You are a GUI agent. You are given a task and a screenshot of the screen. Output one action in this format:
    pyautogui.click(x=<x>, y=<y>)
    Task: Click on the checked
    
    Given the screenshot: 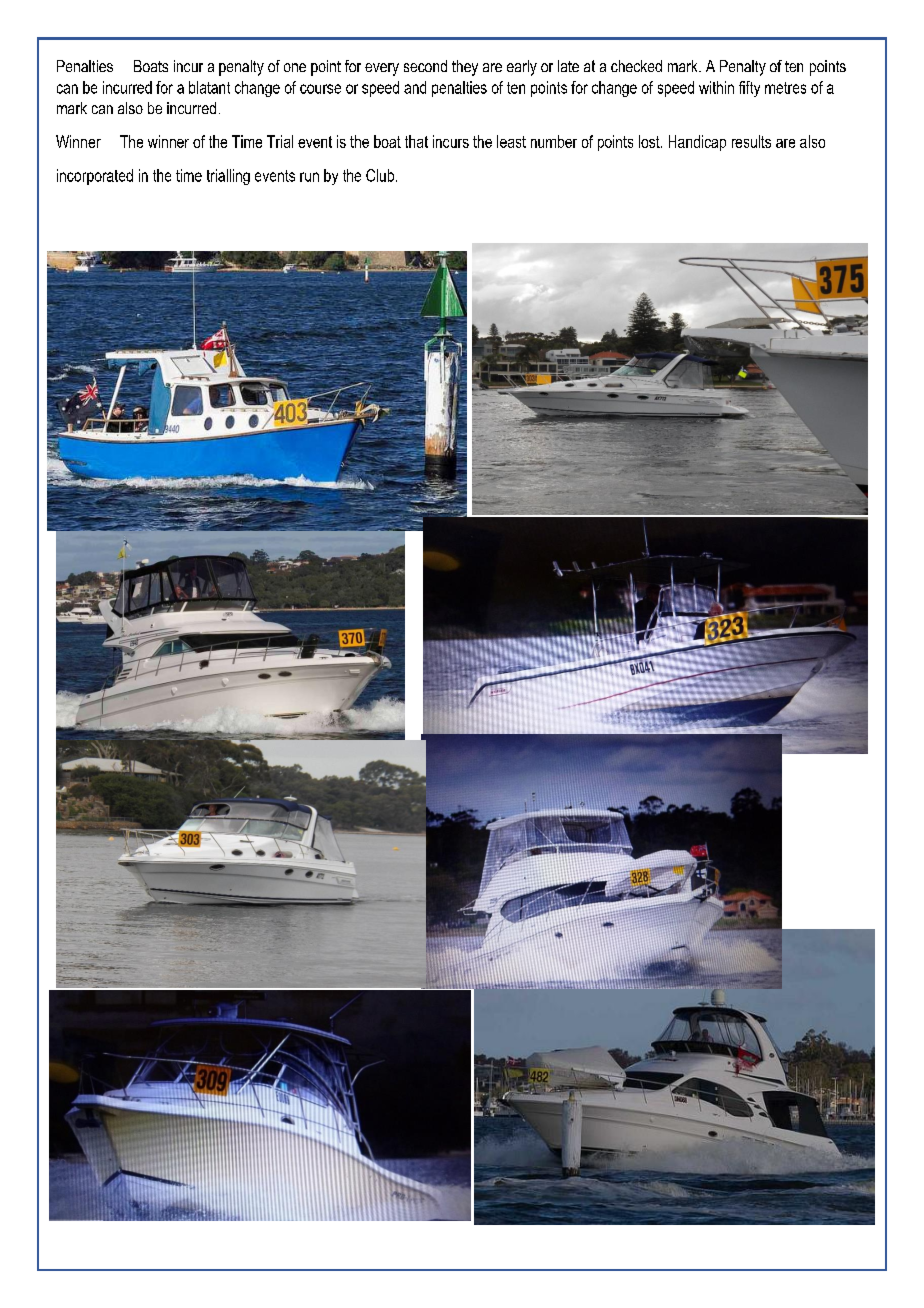 What is the action you would take?
    pyautogui.click(x=636, y=66)
